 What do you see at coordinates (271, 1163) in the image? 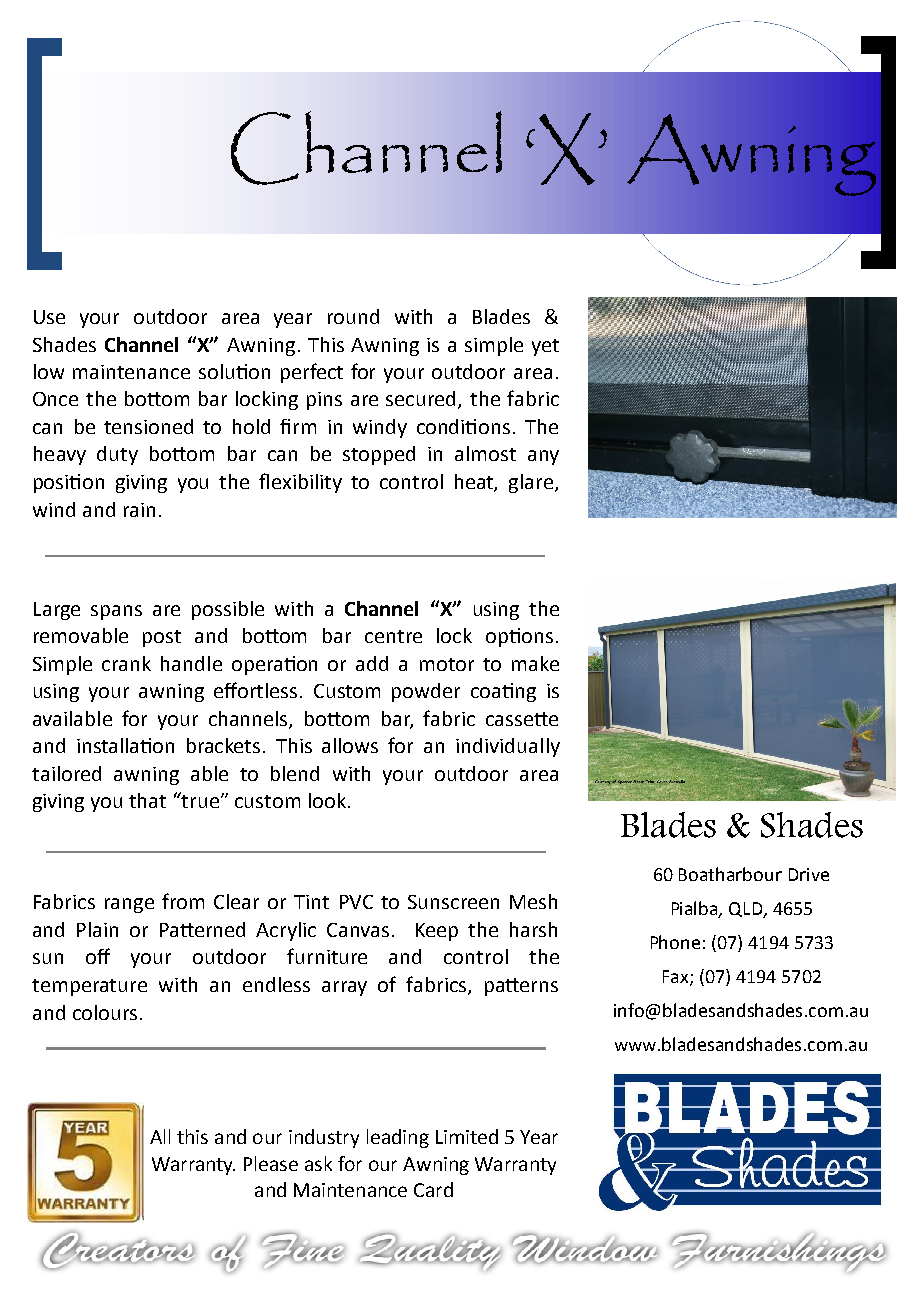
I see `Please` at bounding box center [271, 1163].
